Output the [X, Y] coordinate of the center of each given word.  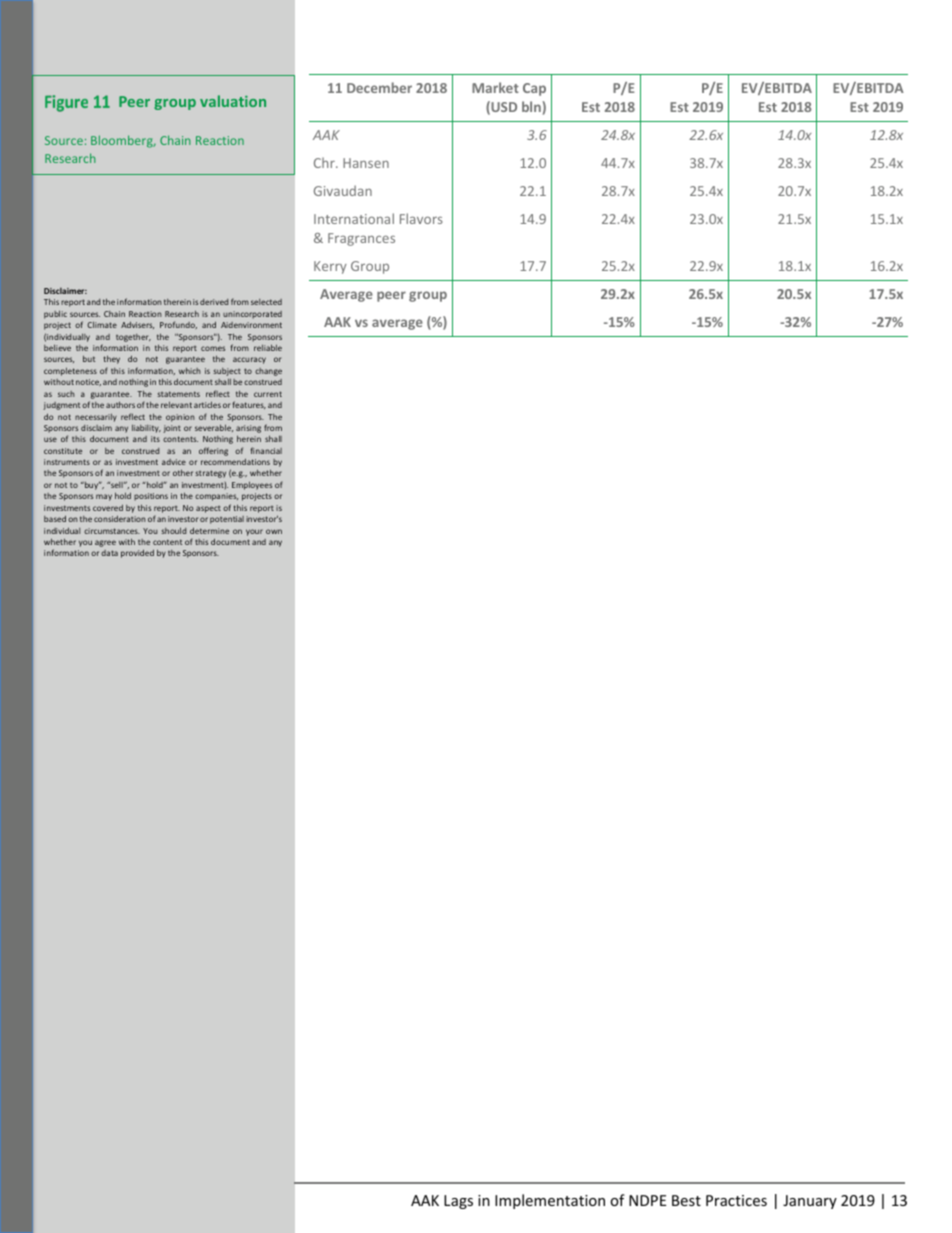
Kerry [330, 267]
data [109, 553]
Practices [736, 1200]
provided [137, 553]
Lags [458, 1202]
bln [531, 106]
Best [686, 1200]
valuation [233, 101]
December [379, 87]
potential [227, 520]
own [274, 531]
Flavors [421, 218]
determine [209, 530]
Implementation [550, 1201]
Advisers [137, 325]
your [254, 532]
